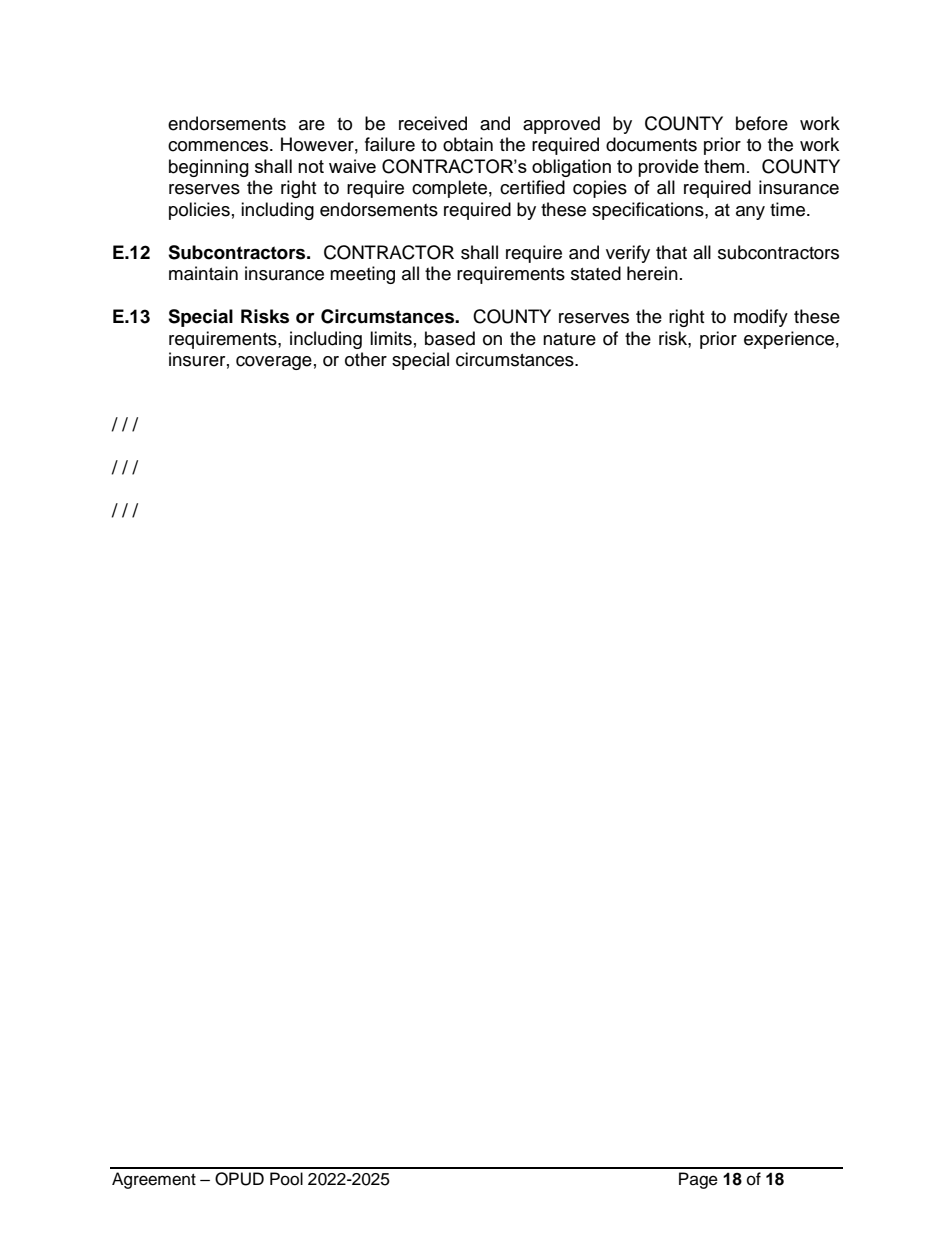 The height and width of the page is (1233, 952). Describe the element at coordinates (724, 166) in the page. I see `them` at that location.
